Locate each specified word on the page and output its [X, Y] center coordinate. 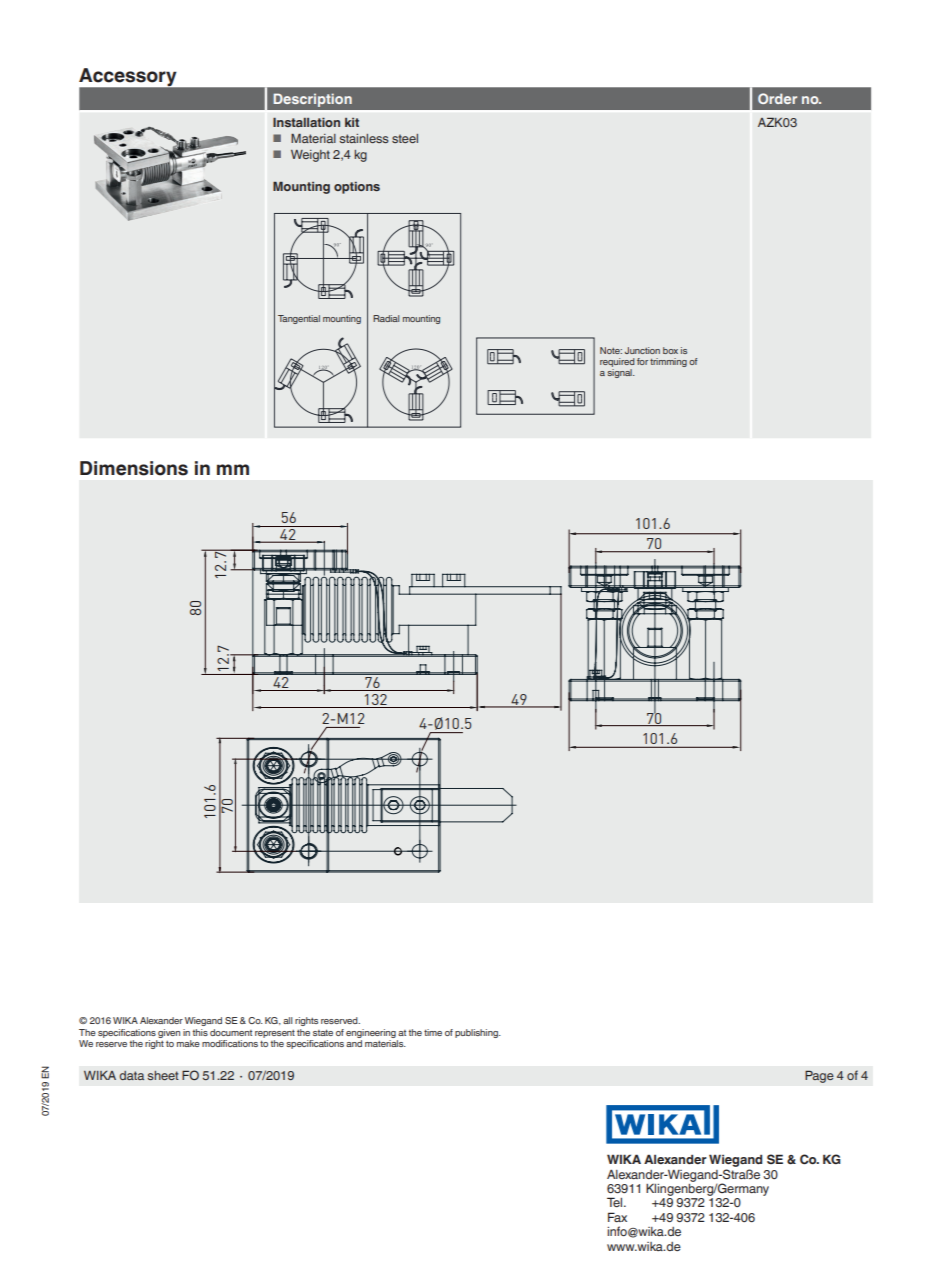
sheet [163, 1075]
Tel [616, 1202]
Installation [306, 122]
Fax [617, 1217]
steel [405, 138]
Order [777, 98]
